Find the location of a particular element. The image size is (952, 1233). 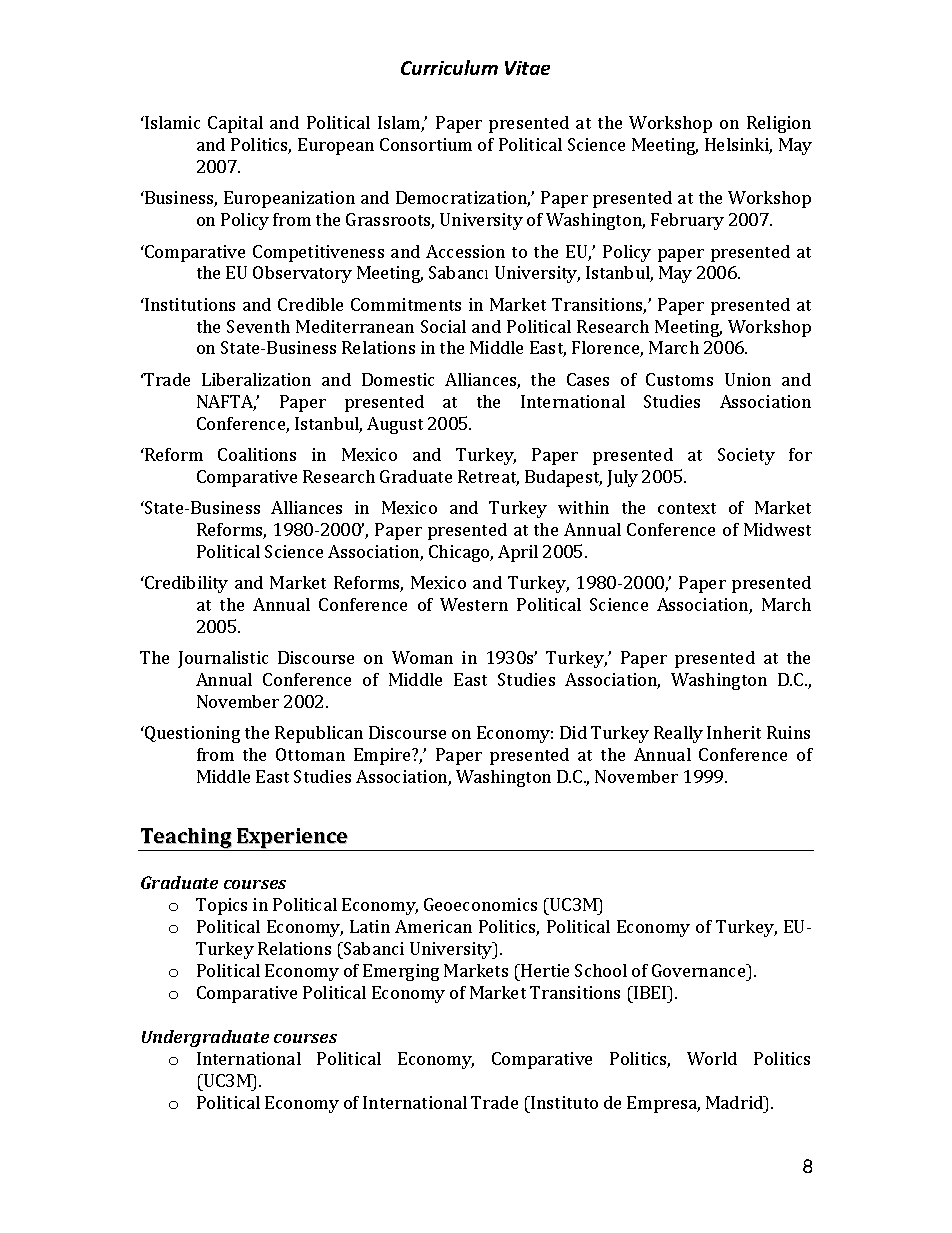

Western is located at coordinates (474, 604).
